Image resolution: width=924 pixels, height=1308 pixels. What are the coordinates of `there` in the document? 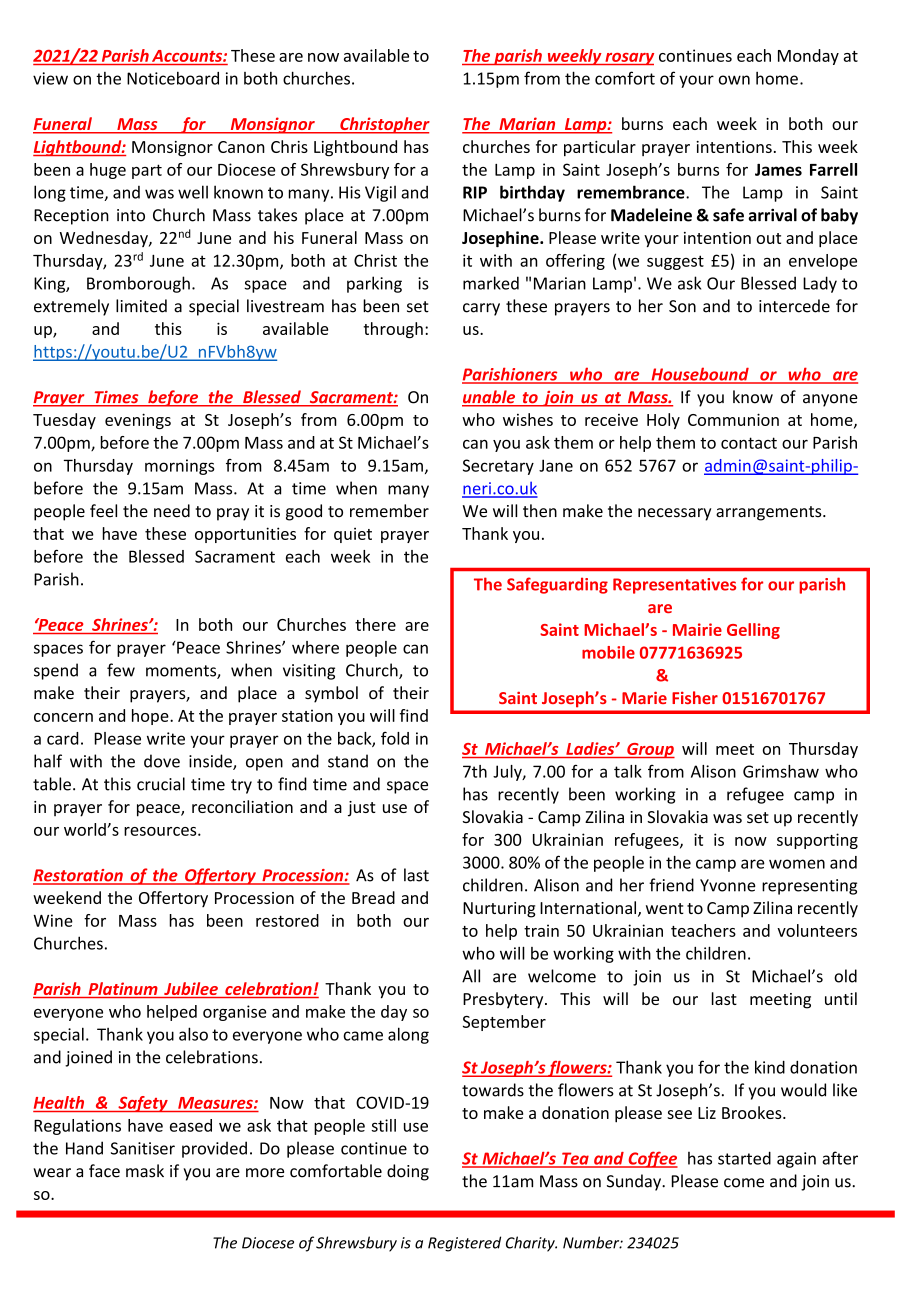 It's located at (375, 624).
